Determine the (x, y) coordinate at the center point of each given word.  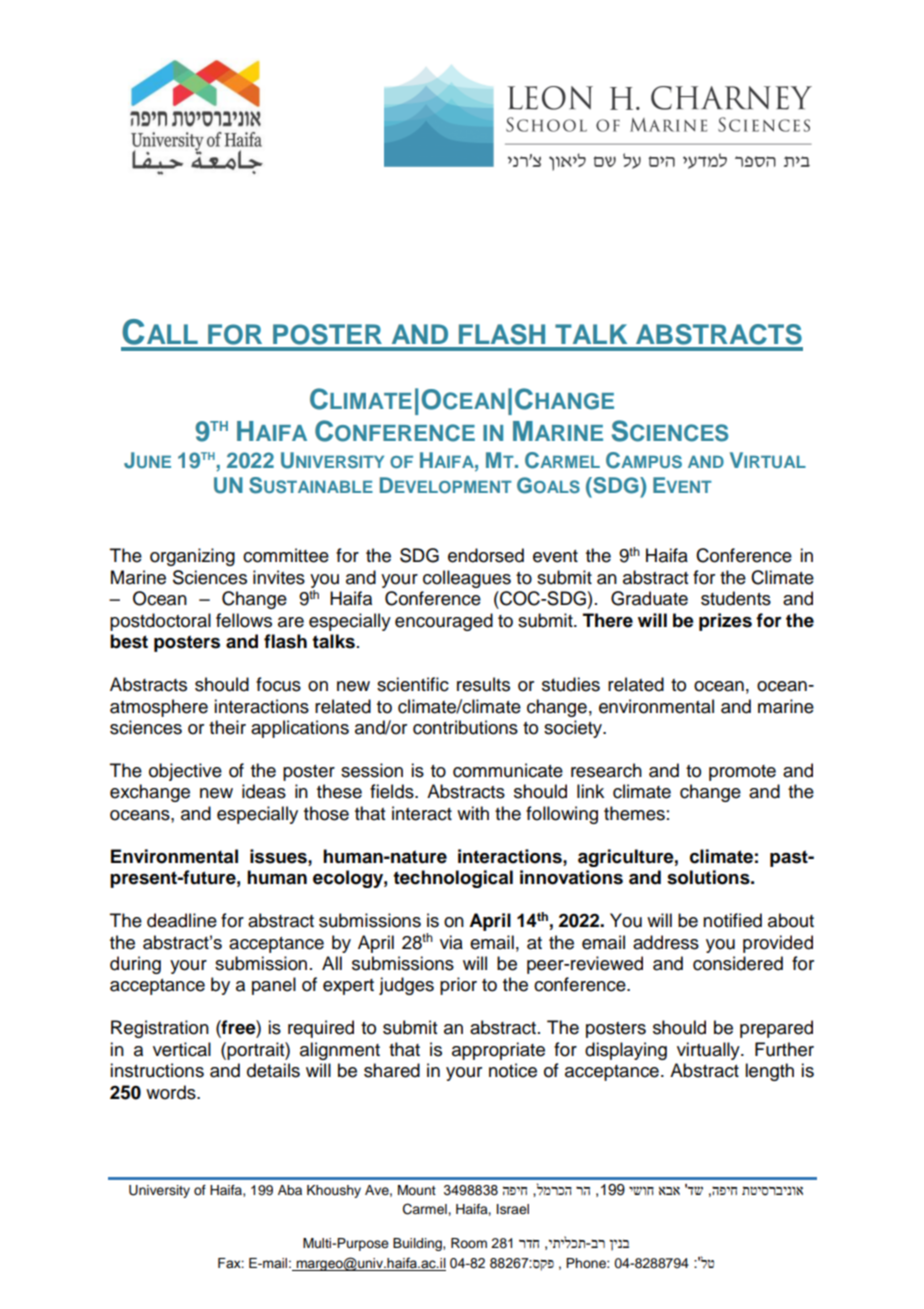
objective (185, 772)
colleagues (467, 579)
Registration (160, 1029)
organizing (192, 557)
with (473, 813)
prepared (776, 1029)
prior (458, 986)
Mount (417, 1190)
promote (742, 773)
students (736, 598)
